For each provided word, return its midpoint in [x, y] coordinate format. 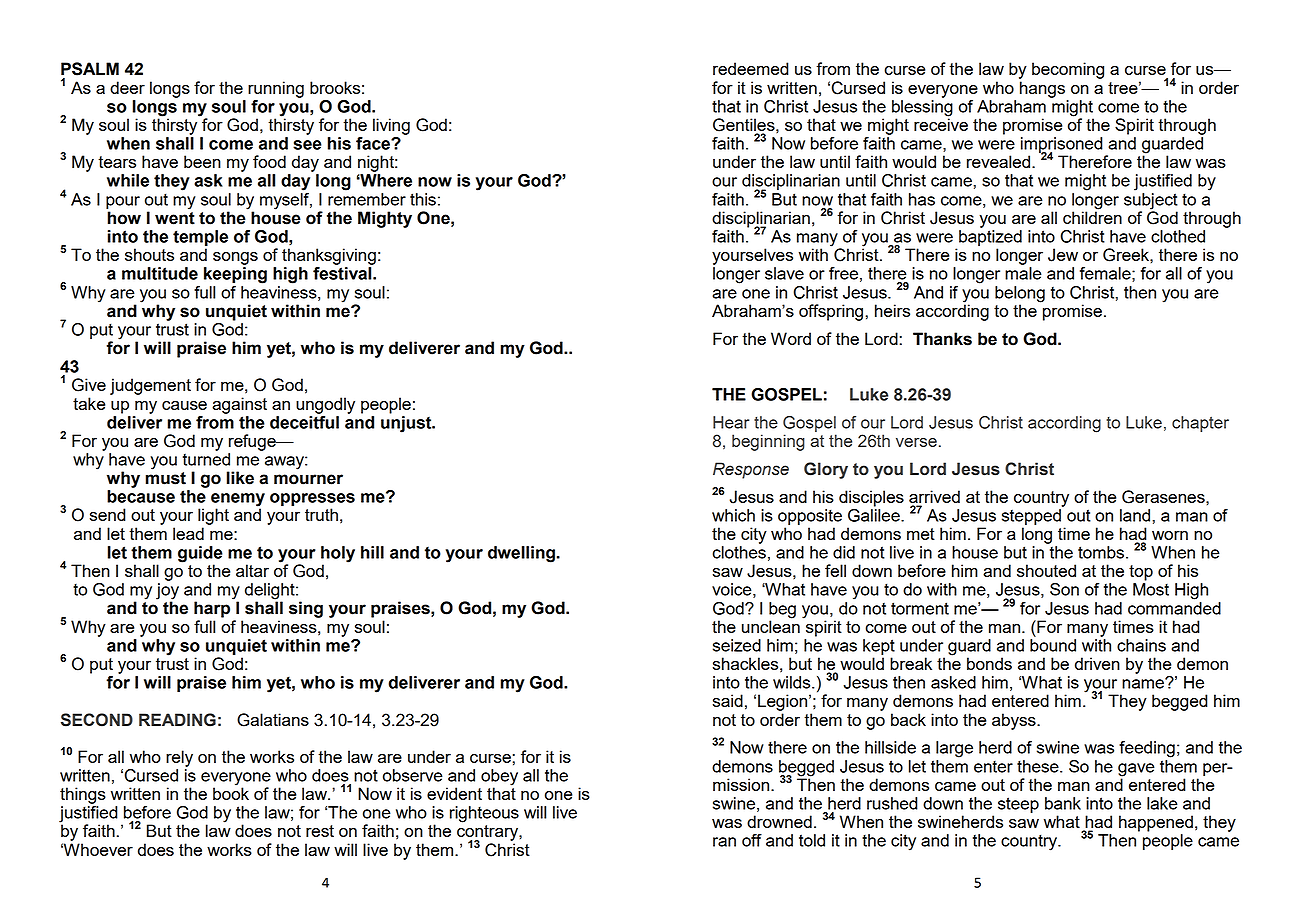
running [276, 89]
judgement [150, 386]
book [231, 792]
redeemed [751, 68]
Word [791, 338]
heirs [892, 310]
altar [252, 570]
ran [724, 842]
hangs [1042, 89]
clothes [739, 552]
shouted [1046, 570]
